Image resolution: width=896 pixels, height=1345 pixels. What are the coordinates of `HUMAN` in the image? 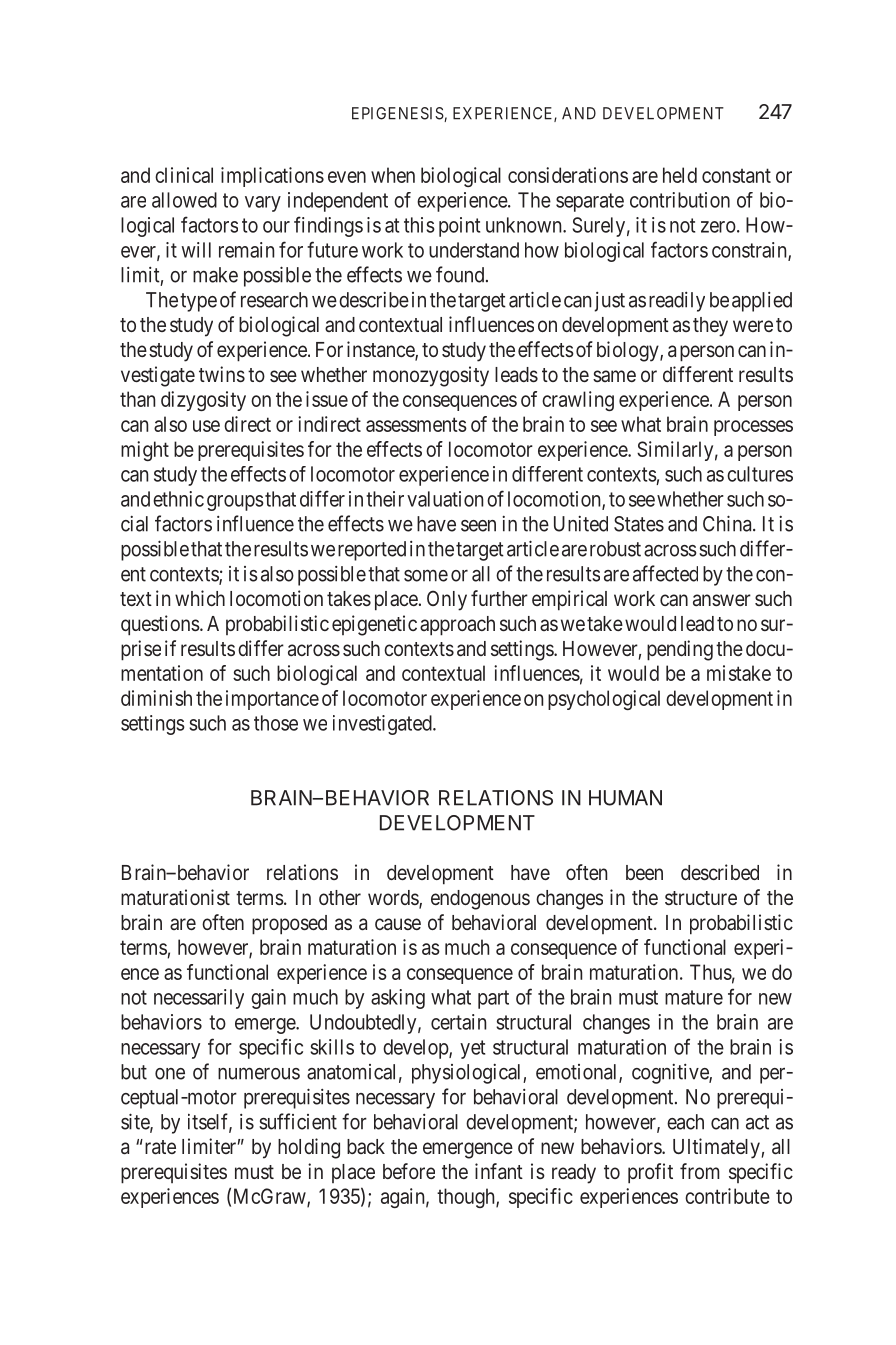 It's located at (625, 798).
